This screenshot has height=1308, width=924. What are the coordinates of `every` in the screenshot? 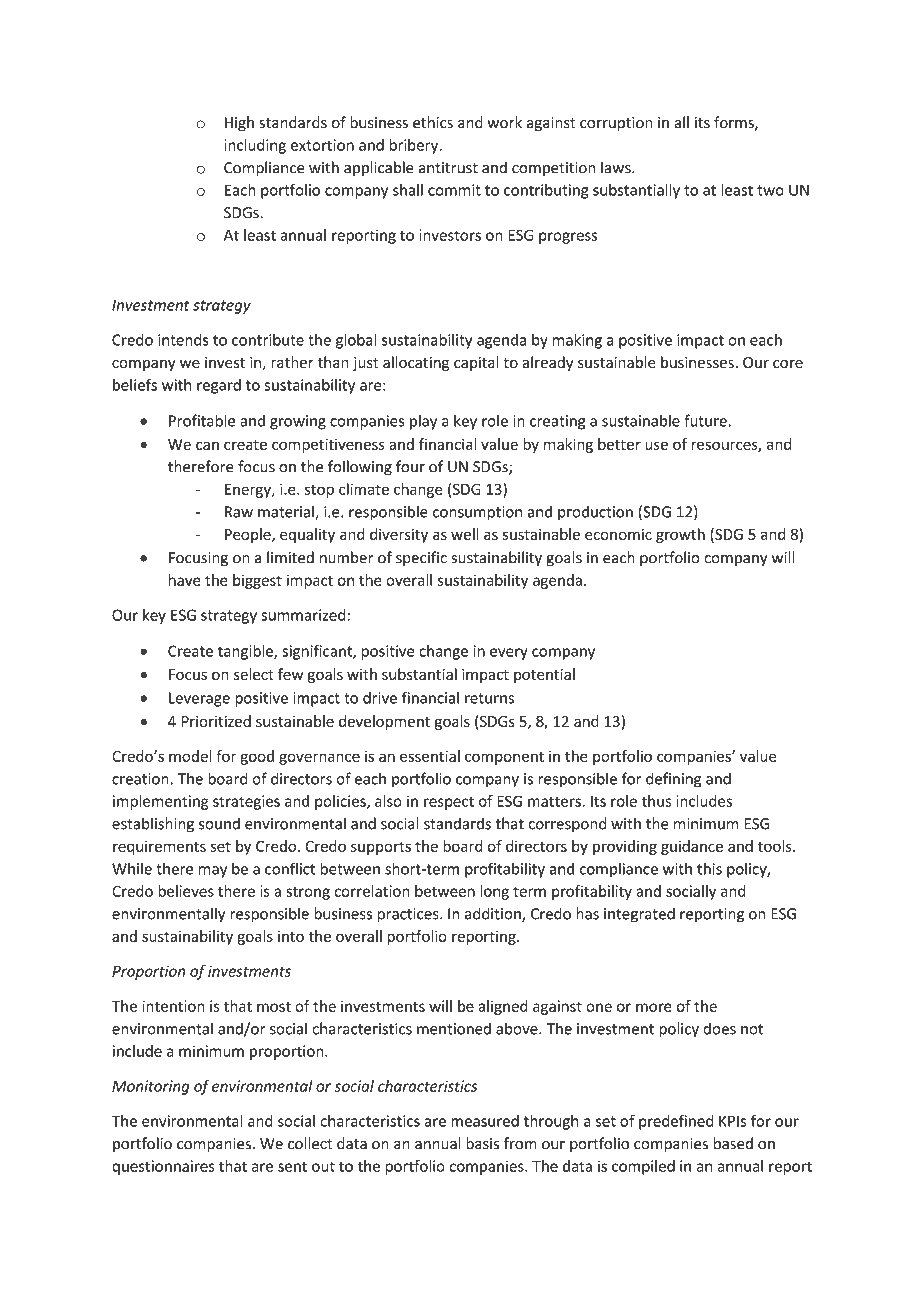 It's located at (509, 654).
